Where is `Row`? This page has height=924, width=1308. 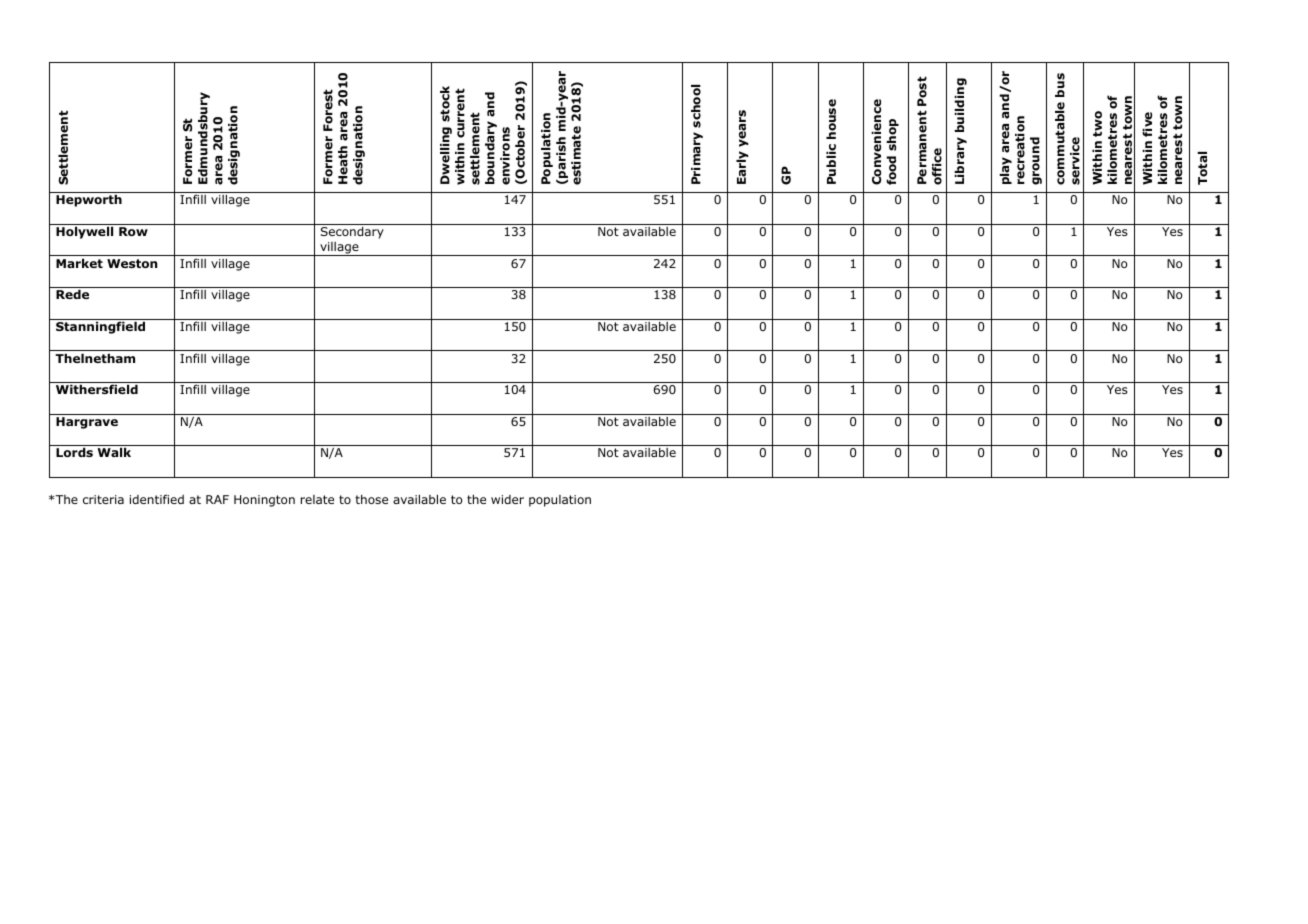
Row is located at coordinates (133, 231).
